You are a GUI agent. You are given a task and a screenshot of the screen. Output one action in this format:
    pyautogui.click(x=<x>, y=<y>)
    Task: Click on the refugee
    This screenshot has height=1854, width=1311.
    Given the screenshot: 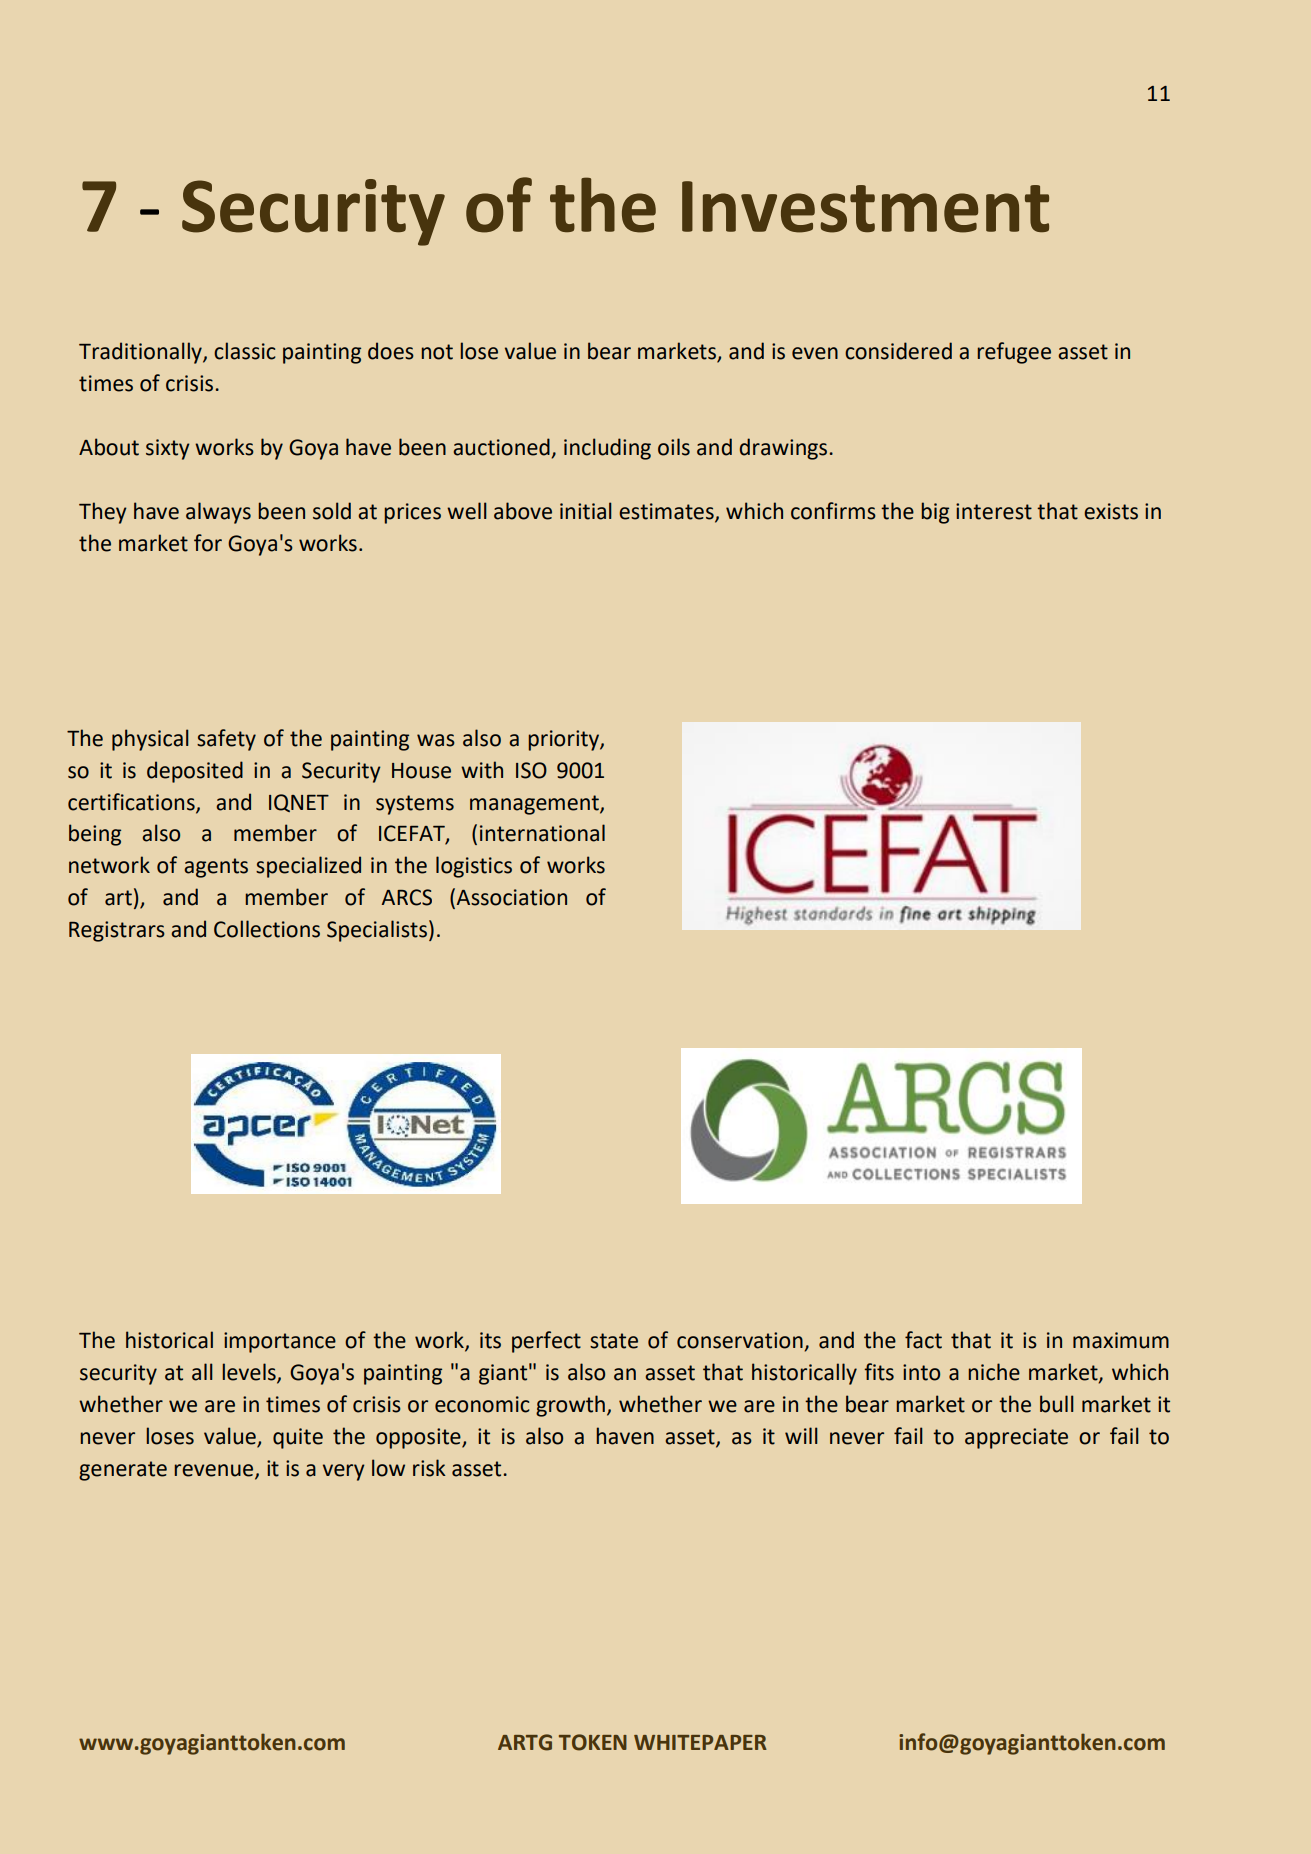 What is the action you would take?
    pyautogui.click(x=1014, y=353)
